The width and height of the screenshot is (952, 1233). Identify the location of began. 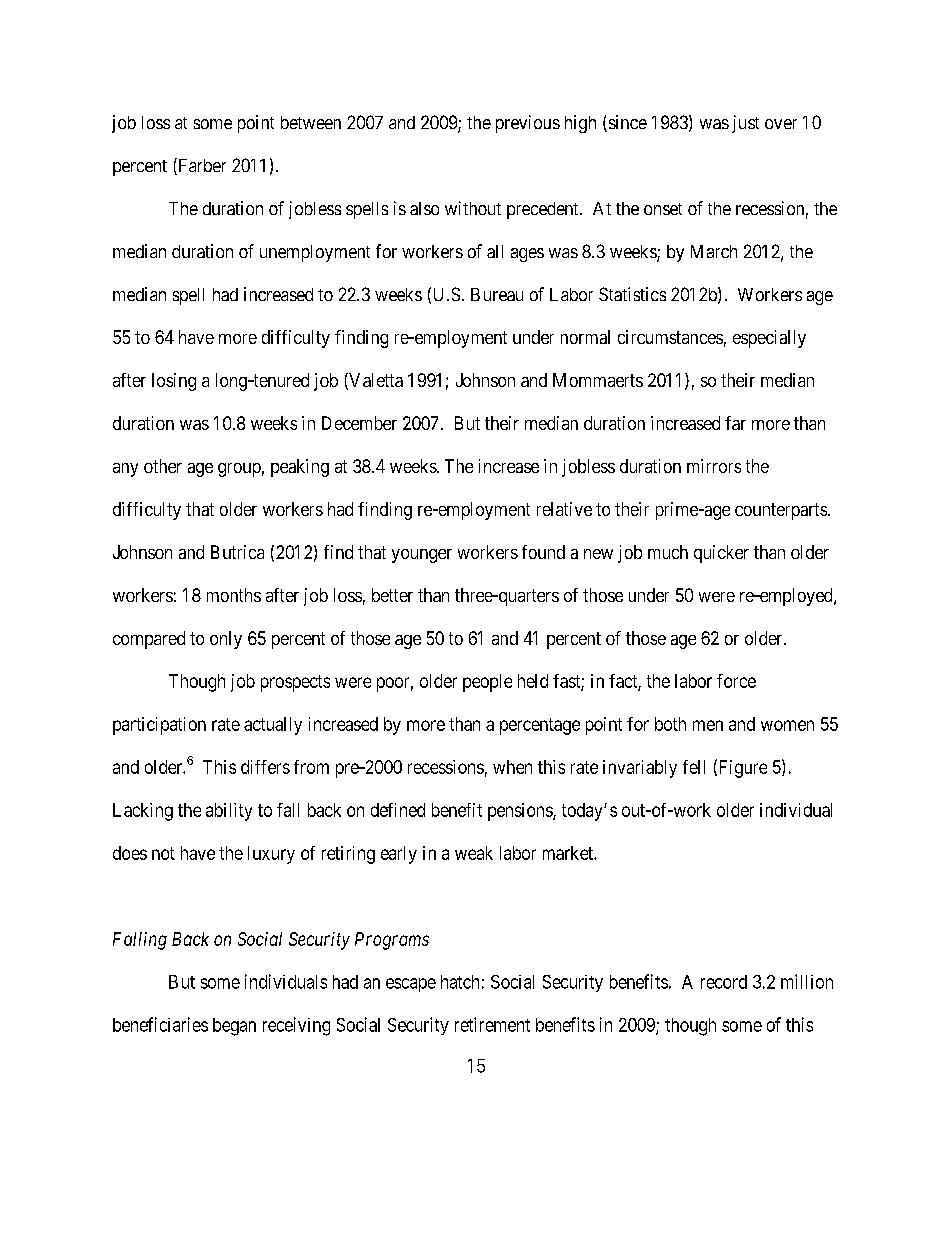
(234, 1027).
